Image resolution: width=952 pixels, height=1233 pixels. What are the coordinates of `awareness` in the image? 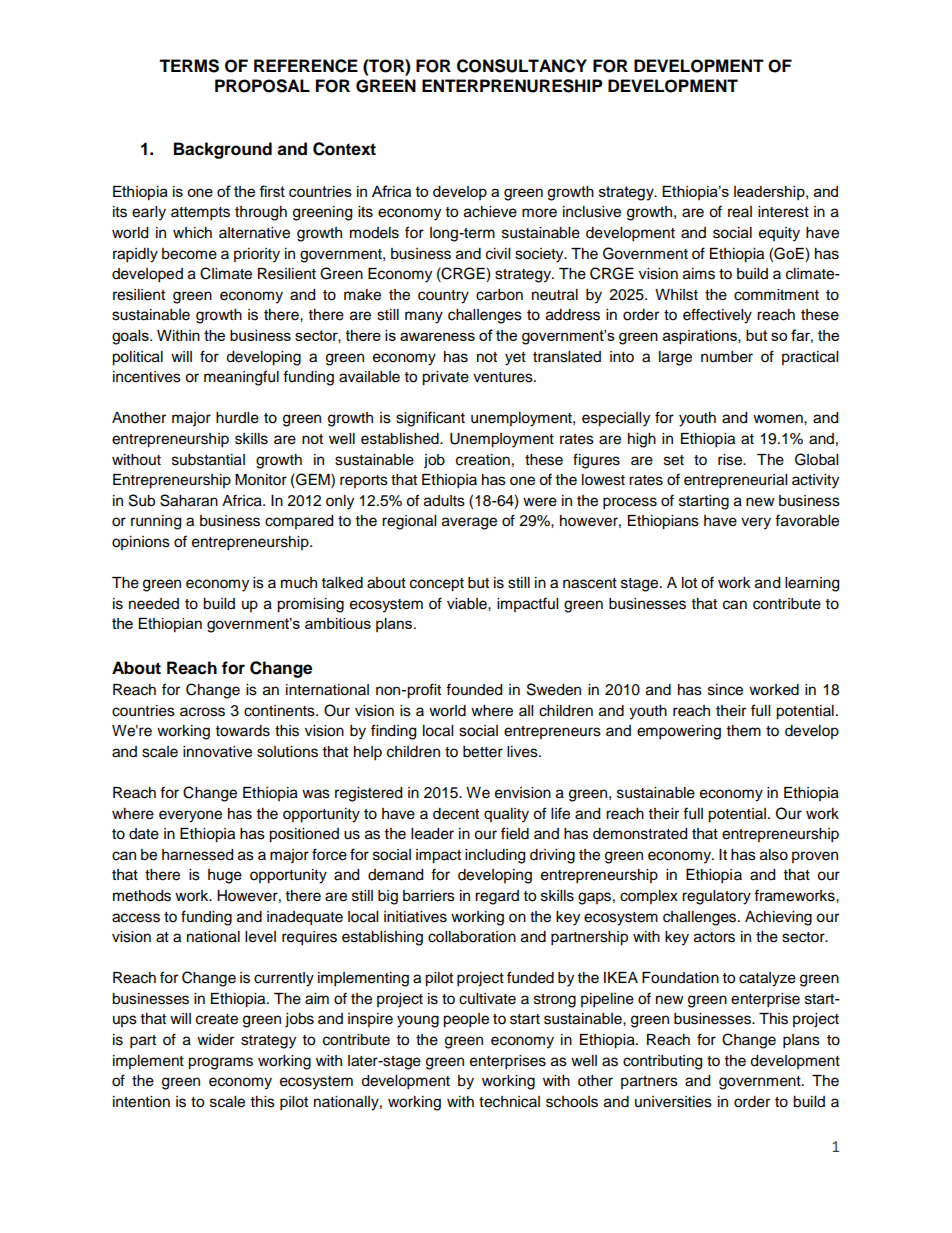 It's located at (437, 336).
